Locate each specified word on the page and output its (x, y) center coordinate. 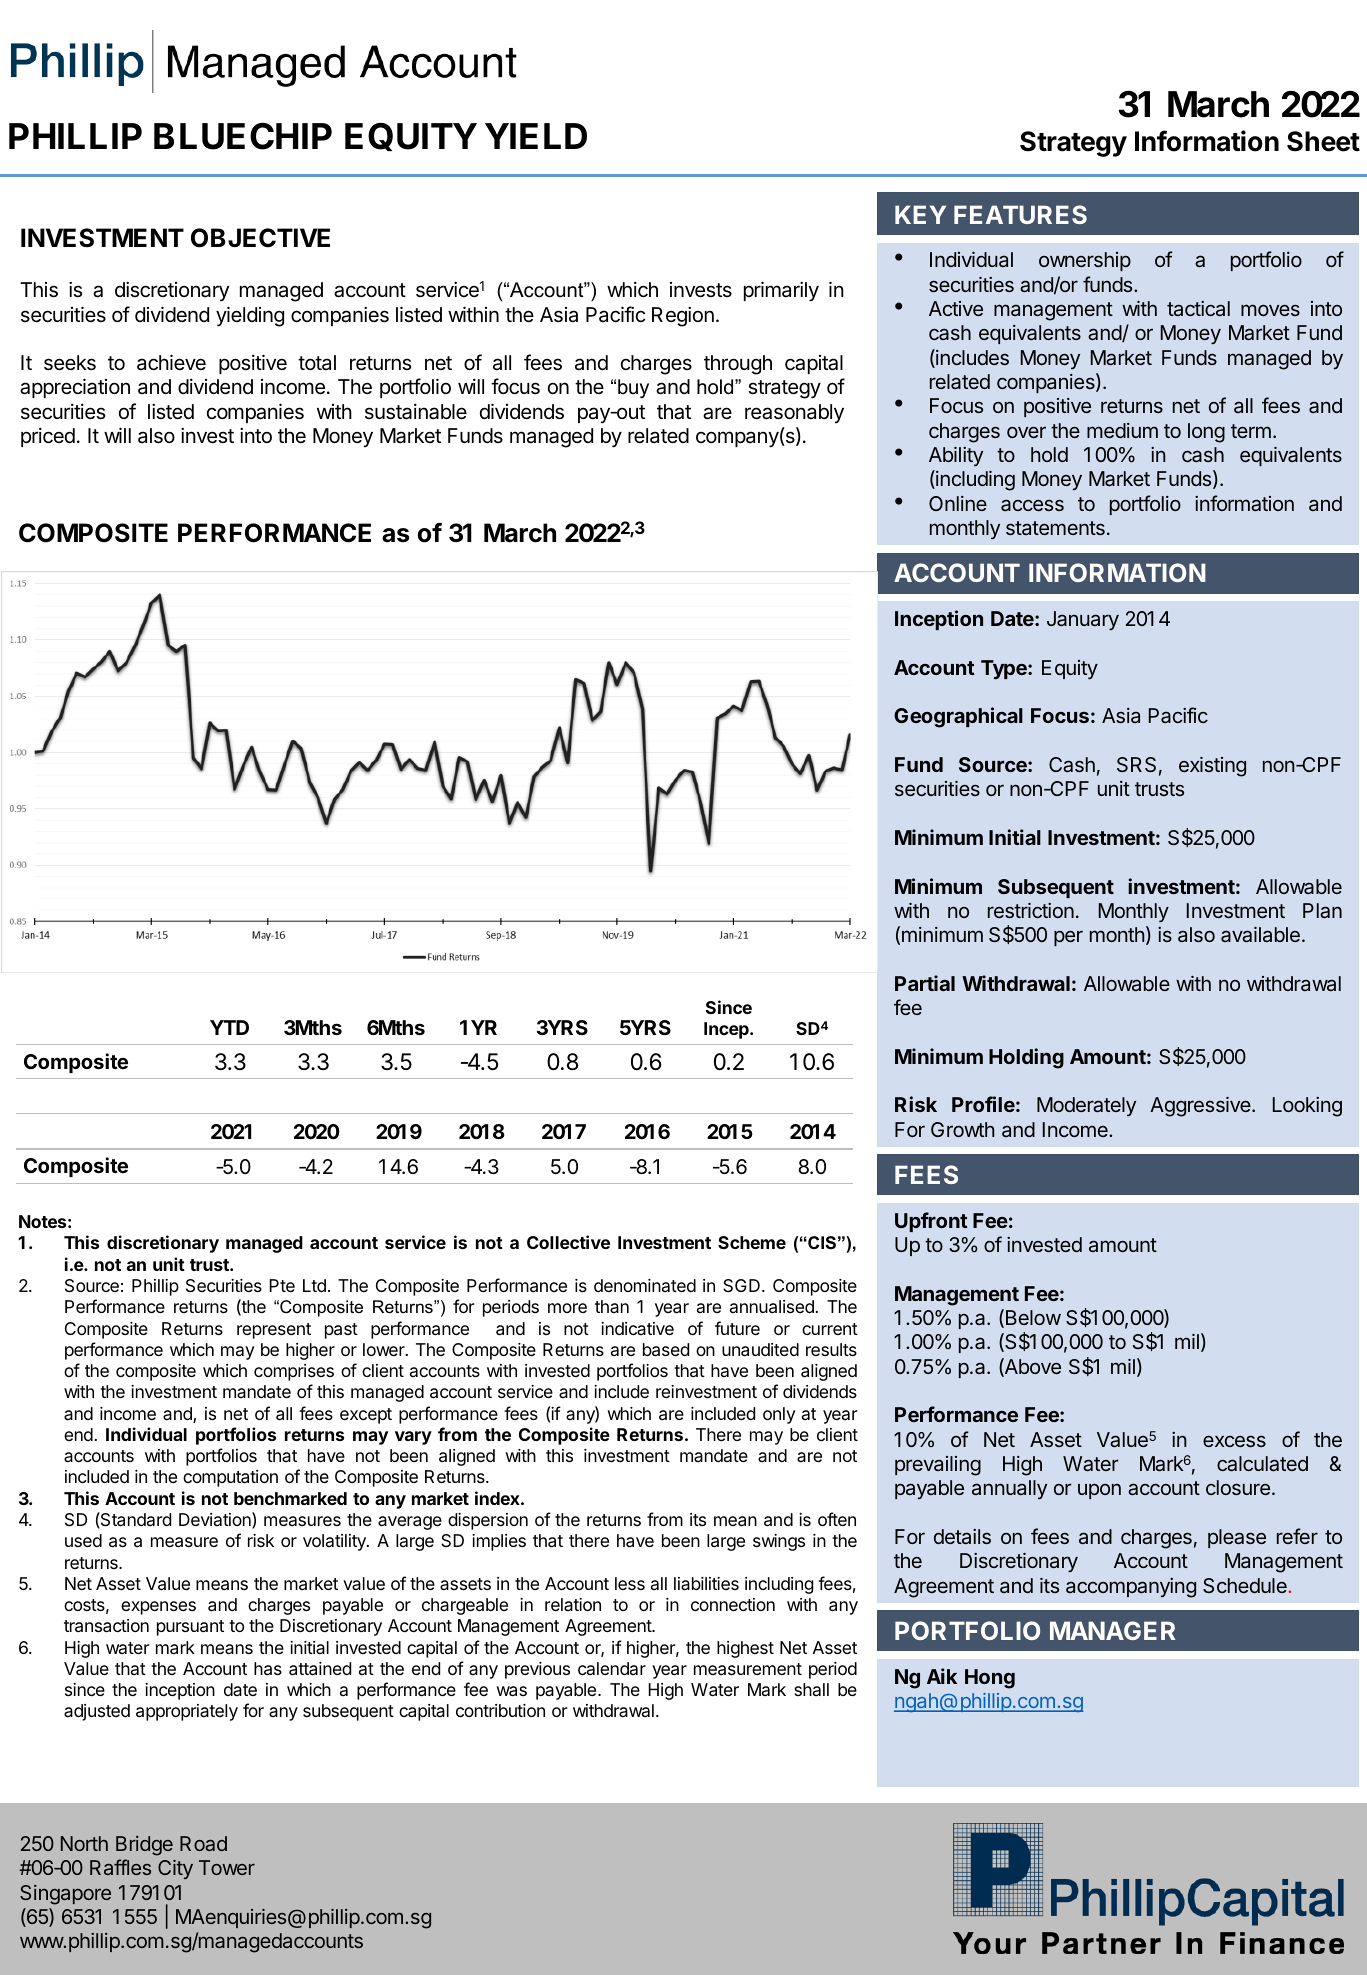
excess (1234, 1441)
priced (48, 437)
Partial (925, 983)
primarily (781, 291)
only (779, 1415)
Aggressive (1201, 1107)
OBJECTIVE (260, 238)
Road (203, 1843)
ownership (1085, 261)
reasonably (794, 414)
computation (230, 1478)
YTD (229, 1027)
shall (811, 1689)
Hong (990, 1679)
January (1083, 620)
